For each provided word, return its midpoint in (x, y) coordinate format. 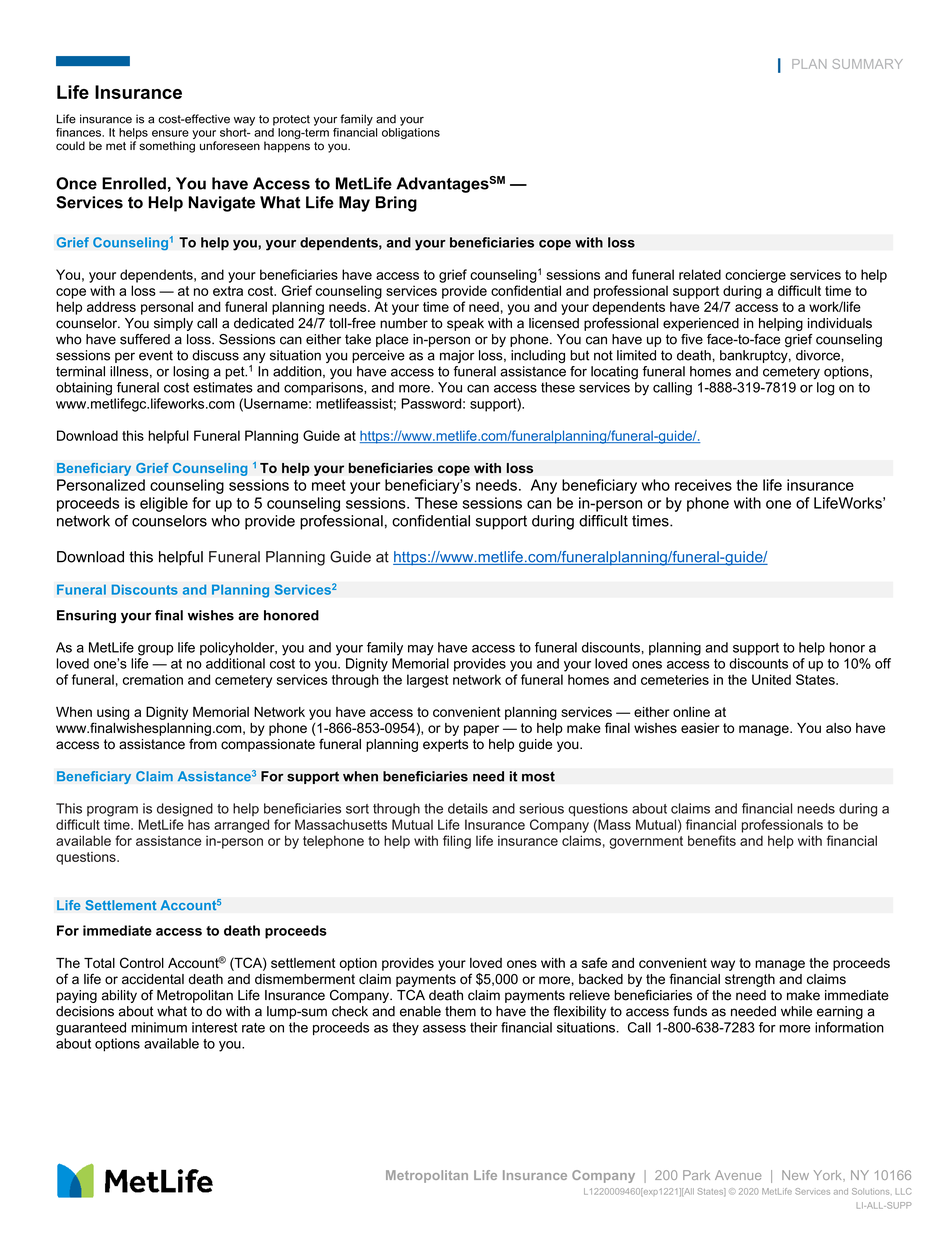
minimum (159, 1027)
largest (427, 681)
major (457, 356)
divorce (819, 355)
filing (457, 842)
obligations (411, 133)
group (156, 650)
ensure (170, 133)
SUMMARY (867, 64)
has (199, 824)
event (156, 355)
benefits (712, 840)
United (771, 679)
